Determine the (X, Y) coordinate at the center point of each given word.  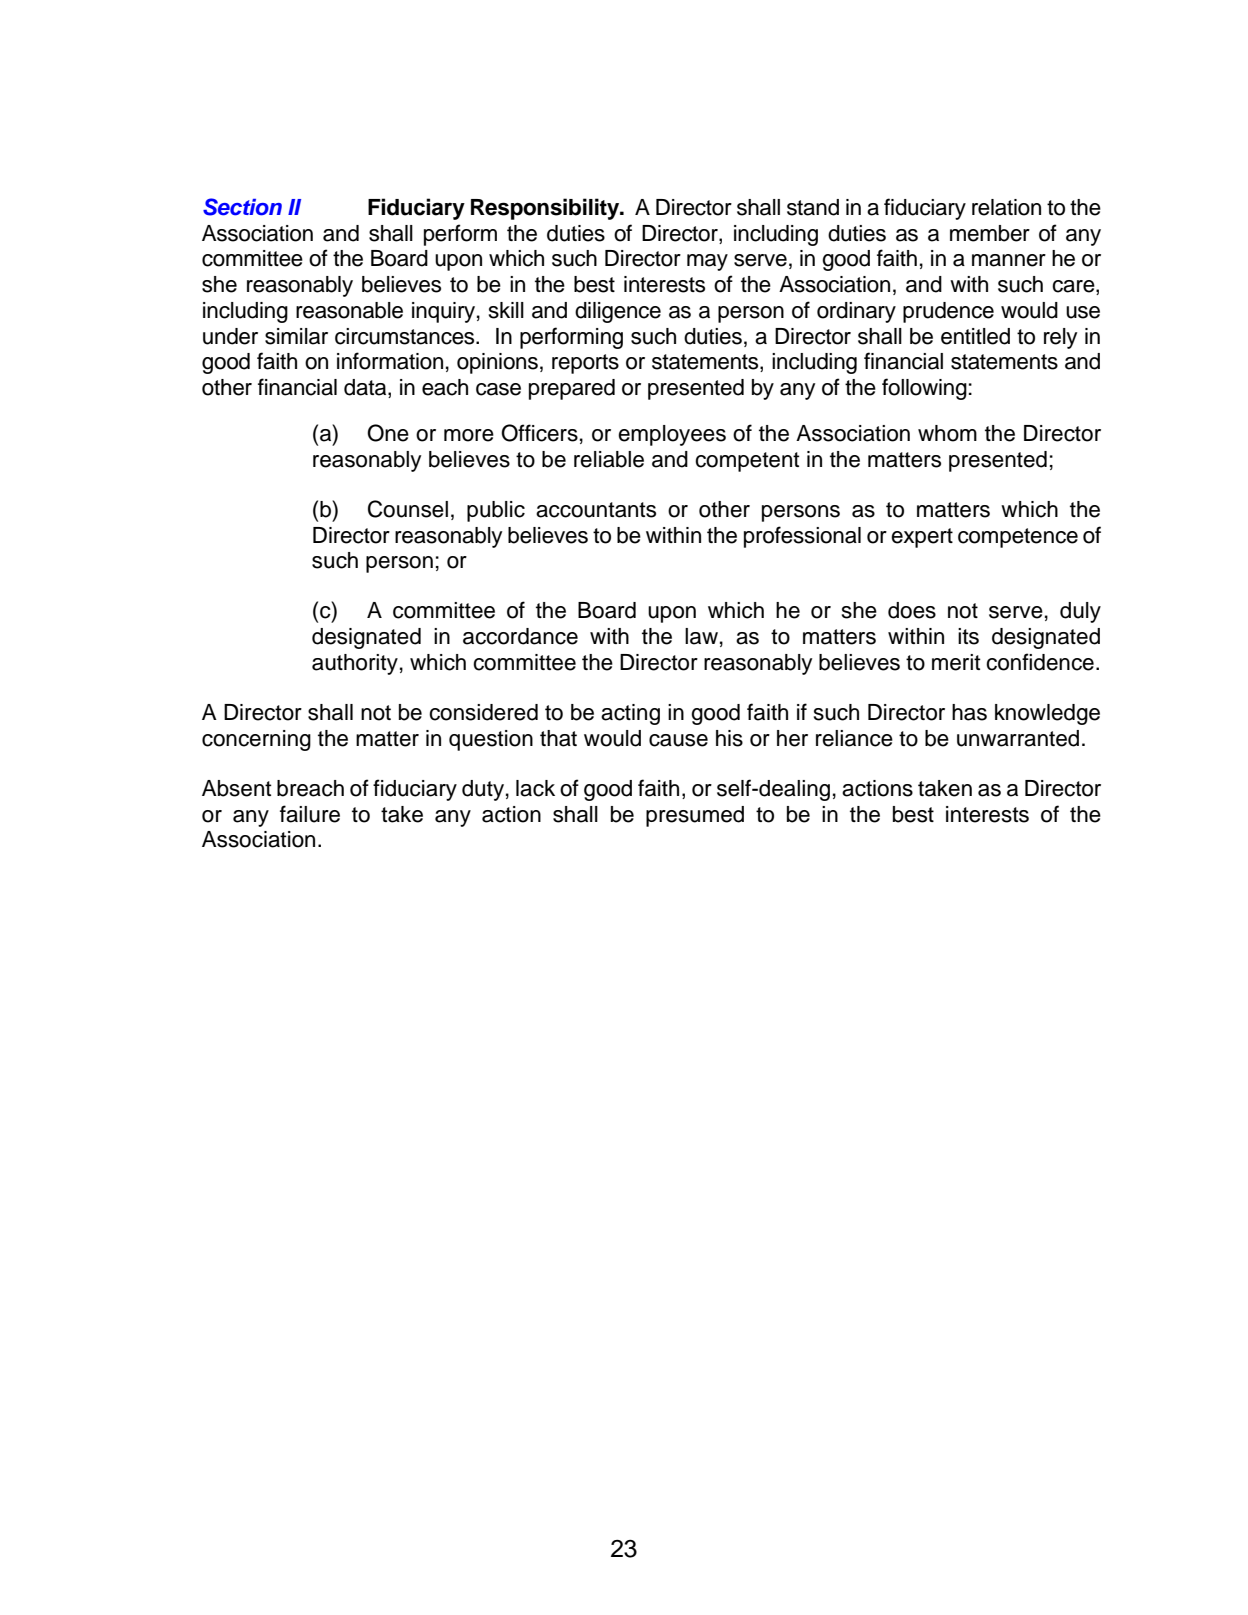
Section (242, 207)
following (924, 389)
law (701, 636)
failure (310, 814)
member (990, 233)
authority (355, 664)
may (707, 262)
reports (585, 364)
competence (1018, 538)
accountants (596, 510)
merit (956, 662)
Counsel (408, 509)
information (390, 361)
